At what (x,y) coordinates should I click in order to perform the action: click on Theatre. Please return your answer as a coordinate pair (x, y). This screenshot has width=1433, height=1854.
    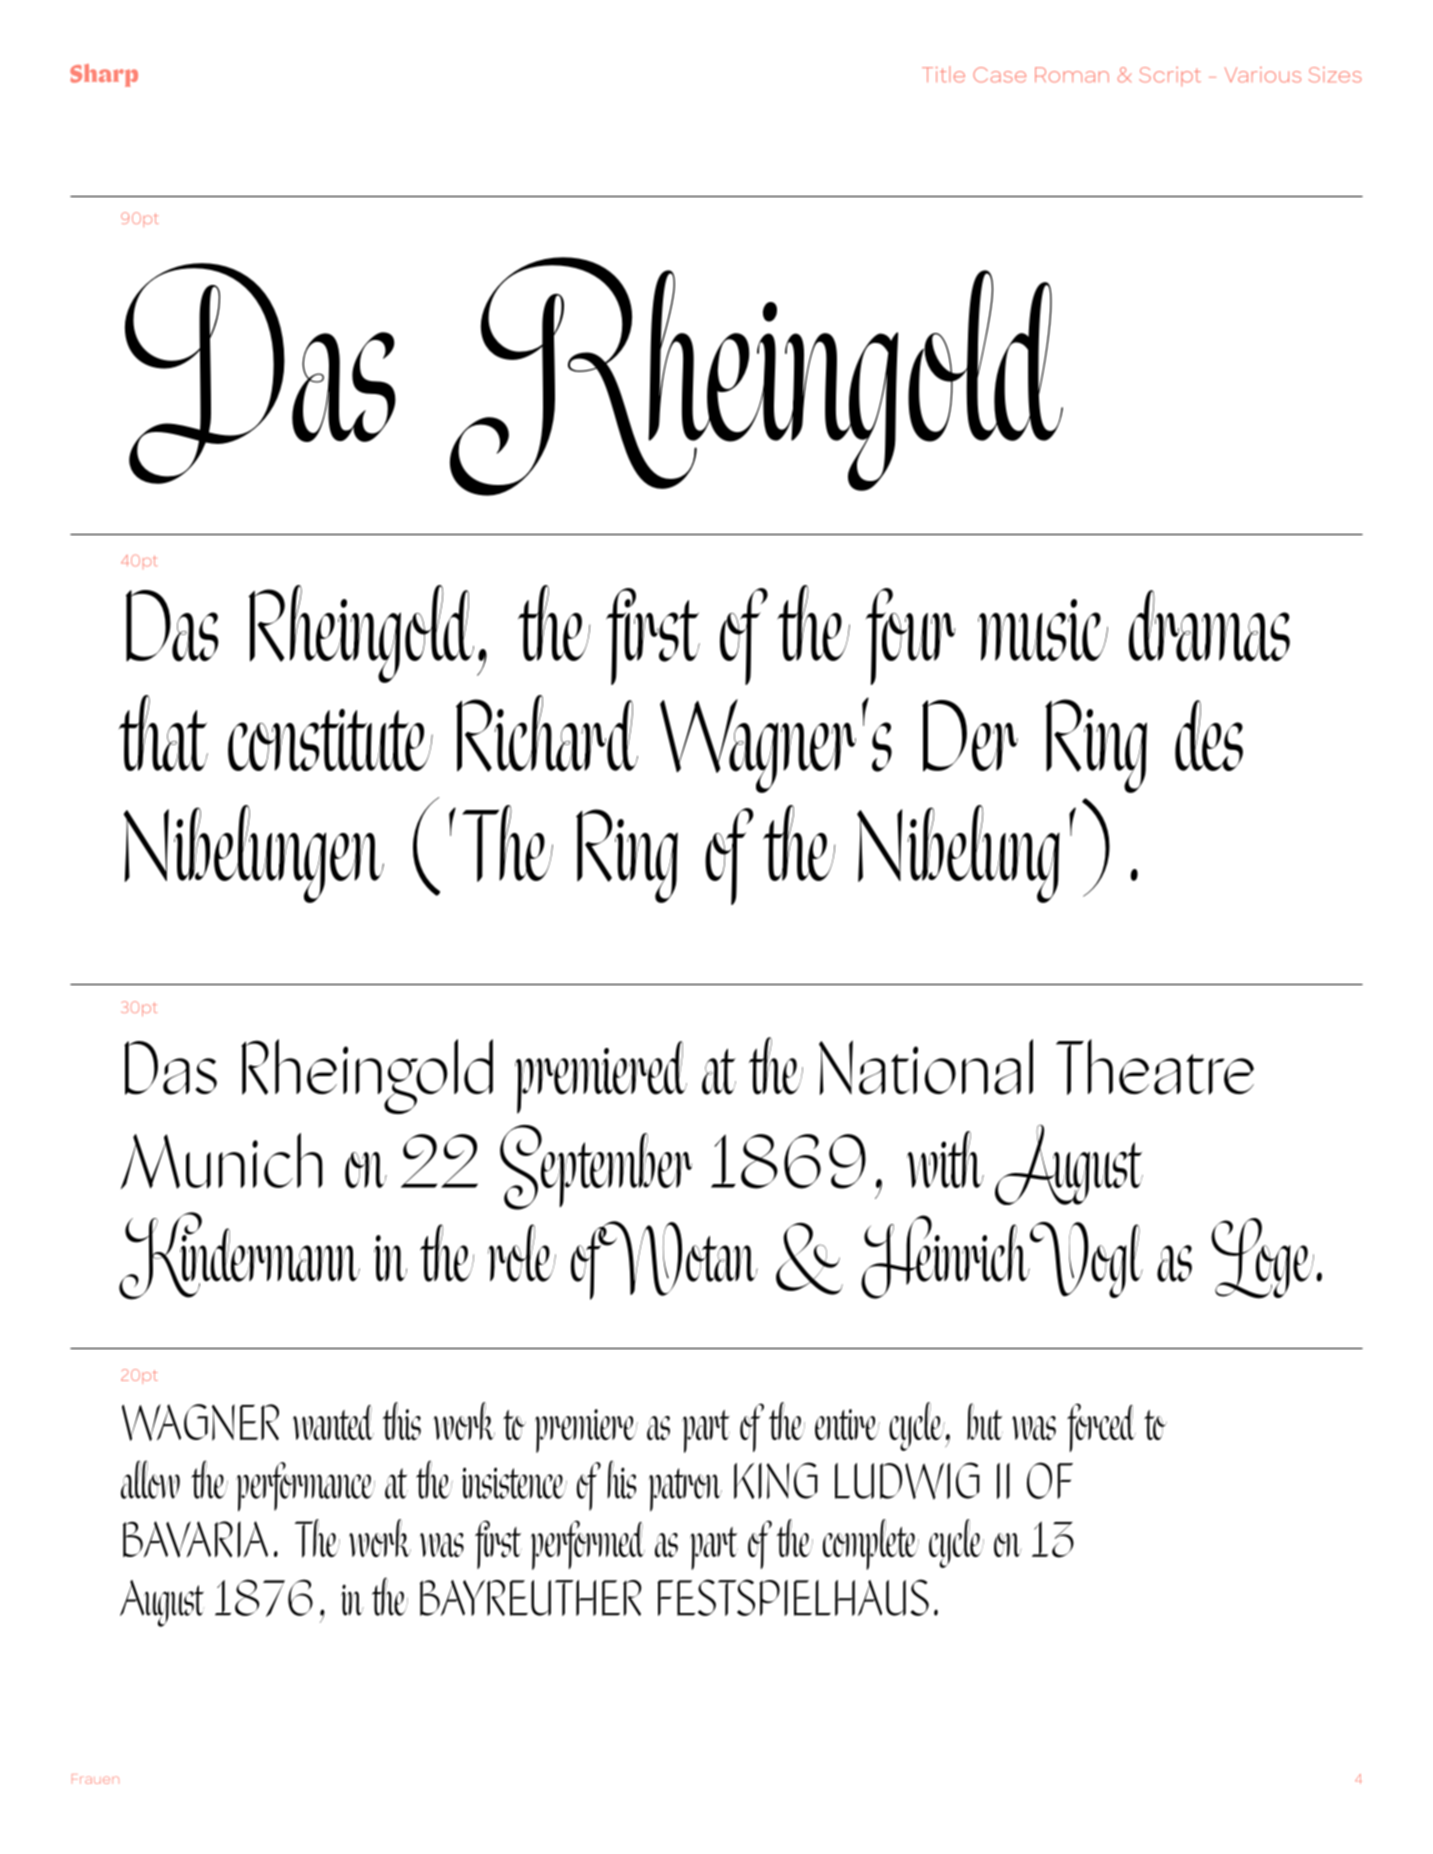
    Looking at the image, I should click on (1155, 1067).
